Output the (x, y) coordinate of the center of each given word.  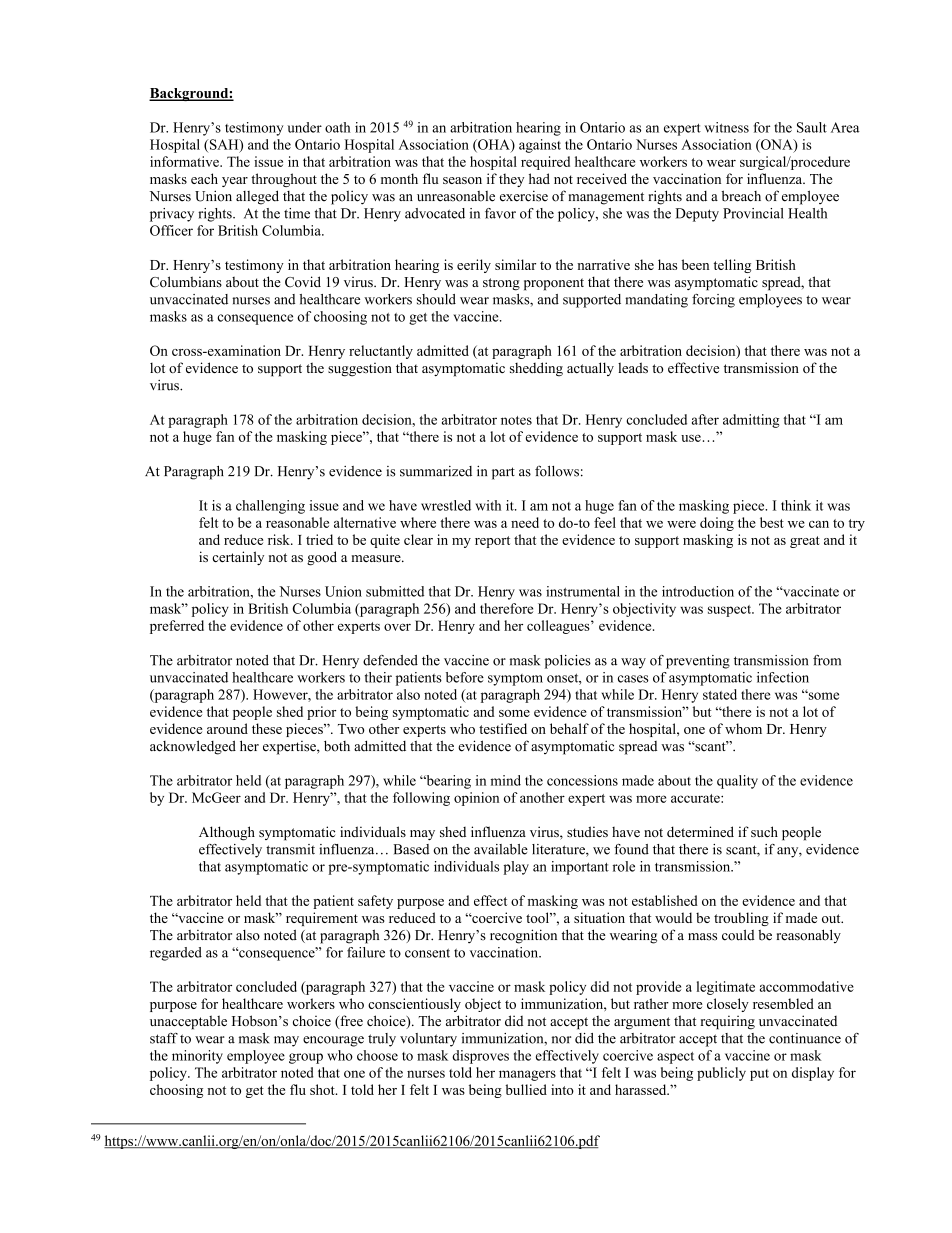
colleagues (559, 627)
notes (516, 420)
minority (197, 1057)
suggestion (360, 370)
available (501, 849)
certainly (238, 558)
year (235, 182)
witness (726, 127)
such (764, 831)
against (540, 146)
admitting (751, 421)
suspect (731, 611)
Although (227, 833)
